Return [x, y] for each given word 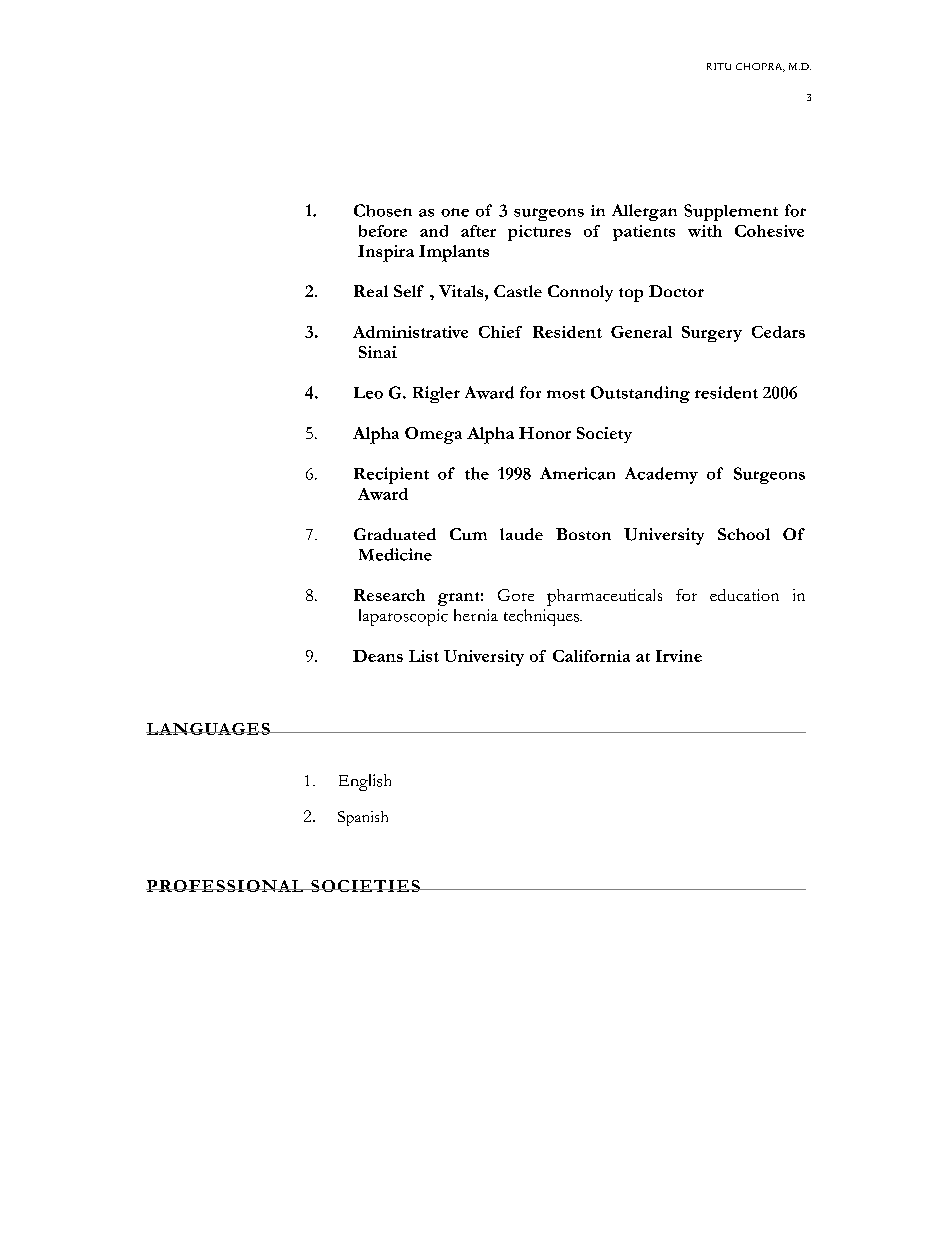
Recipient [391, 475]
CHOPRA [760, 67]
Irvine [679, 656]
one [455, 212]
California [591, 656]
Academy [661, 475]
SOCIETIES [365, 886]
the [477, 473]
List [424, 656]
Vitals [462, 291]
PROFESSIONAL [226, 886]
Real [371, 291]
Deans [378, 656]
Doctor [676, 291]
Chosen [383, 210]
